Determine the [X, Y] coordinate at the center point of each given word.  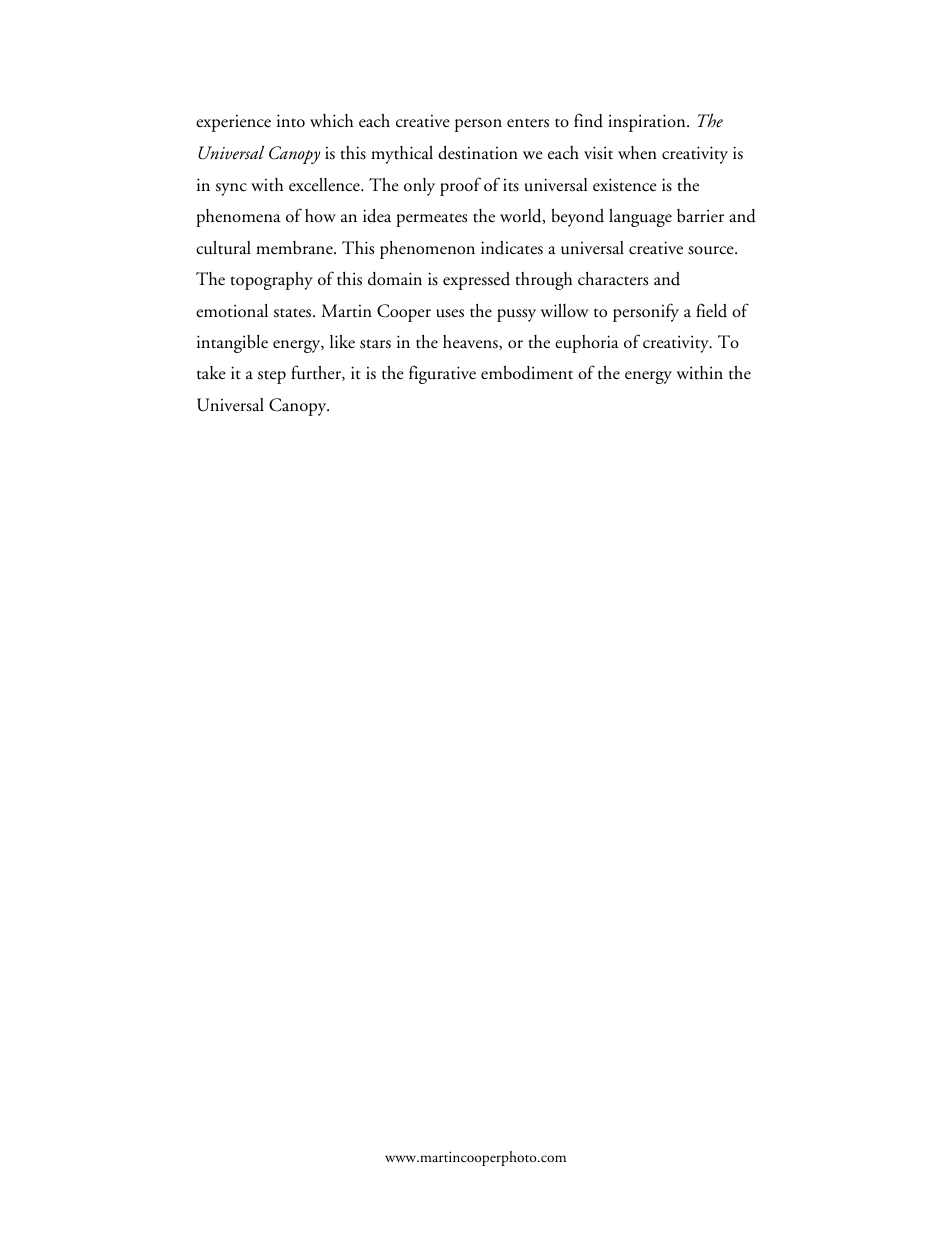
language [640, 218]
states [294, 313]
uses [450, 313]
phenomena [238, 218]
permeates [431, 220]
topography [271, 281]
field [711, 310]
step [272, 377]
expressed [476, 281]
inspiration [648, 123]
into [291, 121]
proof [460, 186]
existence [625, 185]
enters [528, 123]
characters [613, 279]
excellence [325, 185]
